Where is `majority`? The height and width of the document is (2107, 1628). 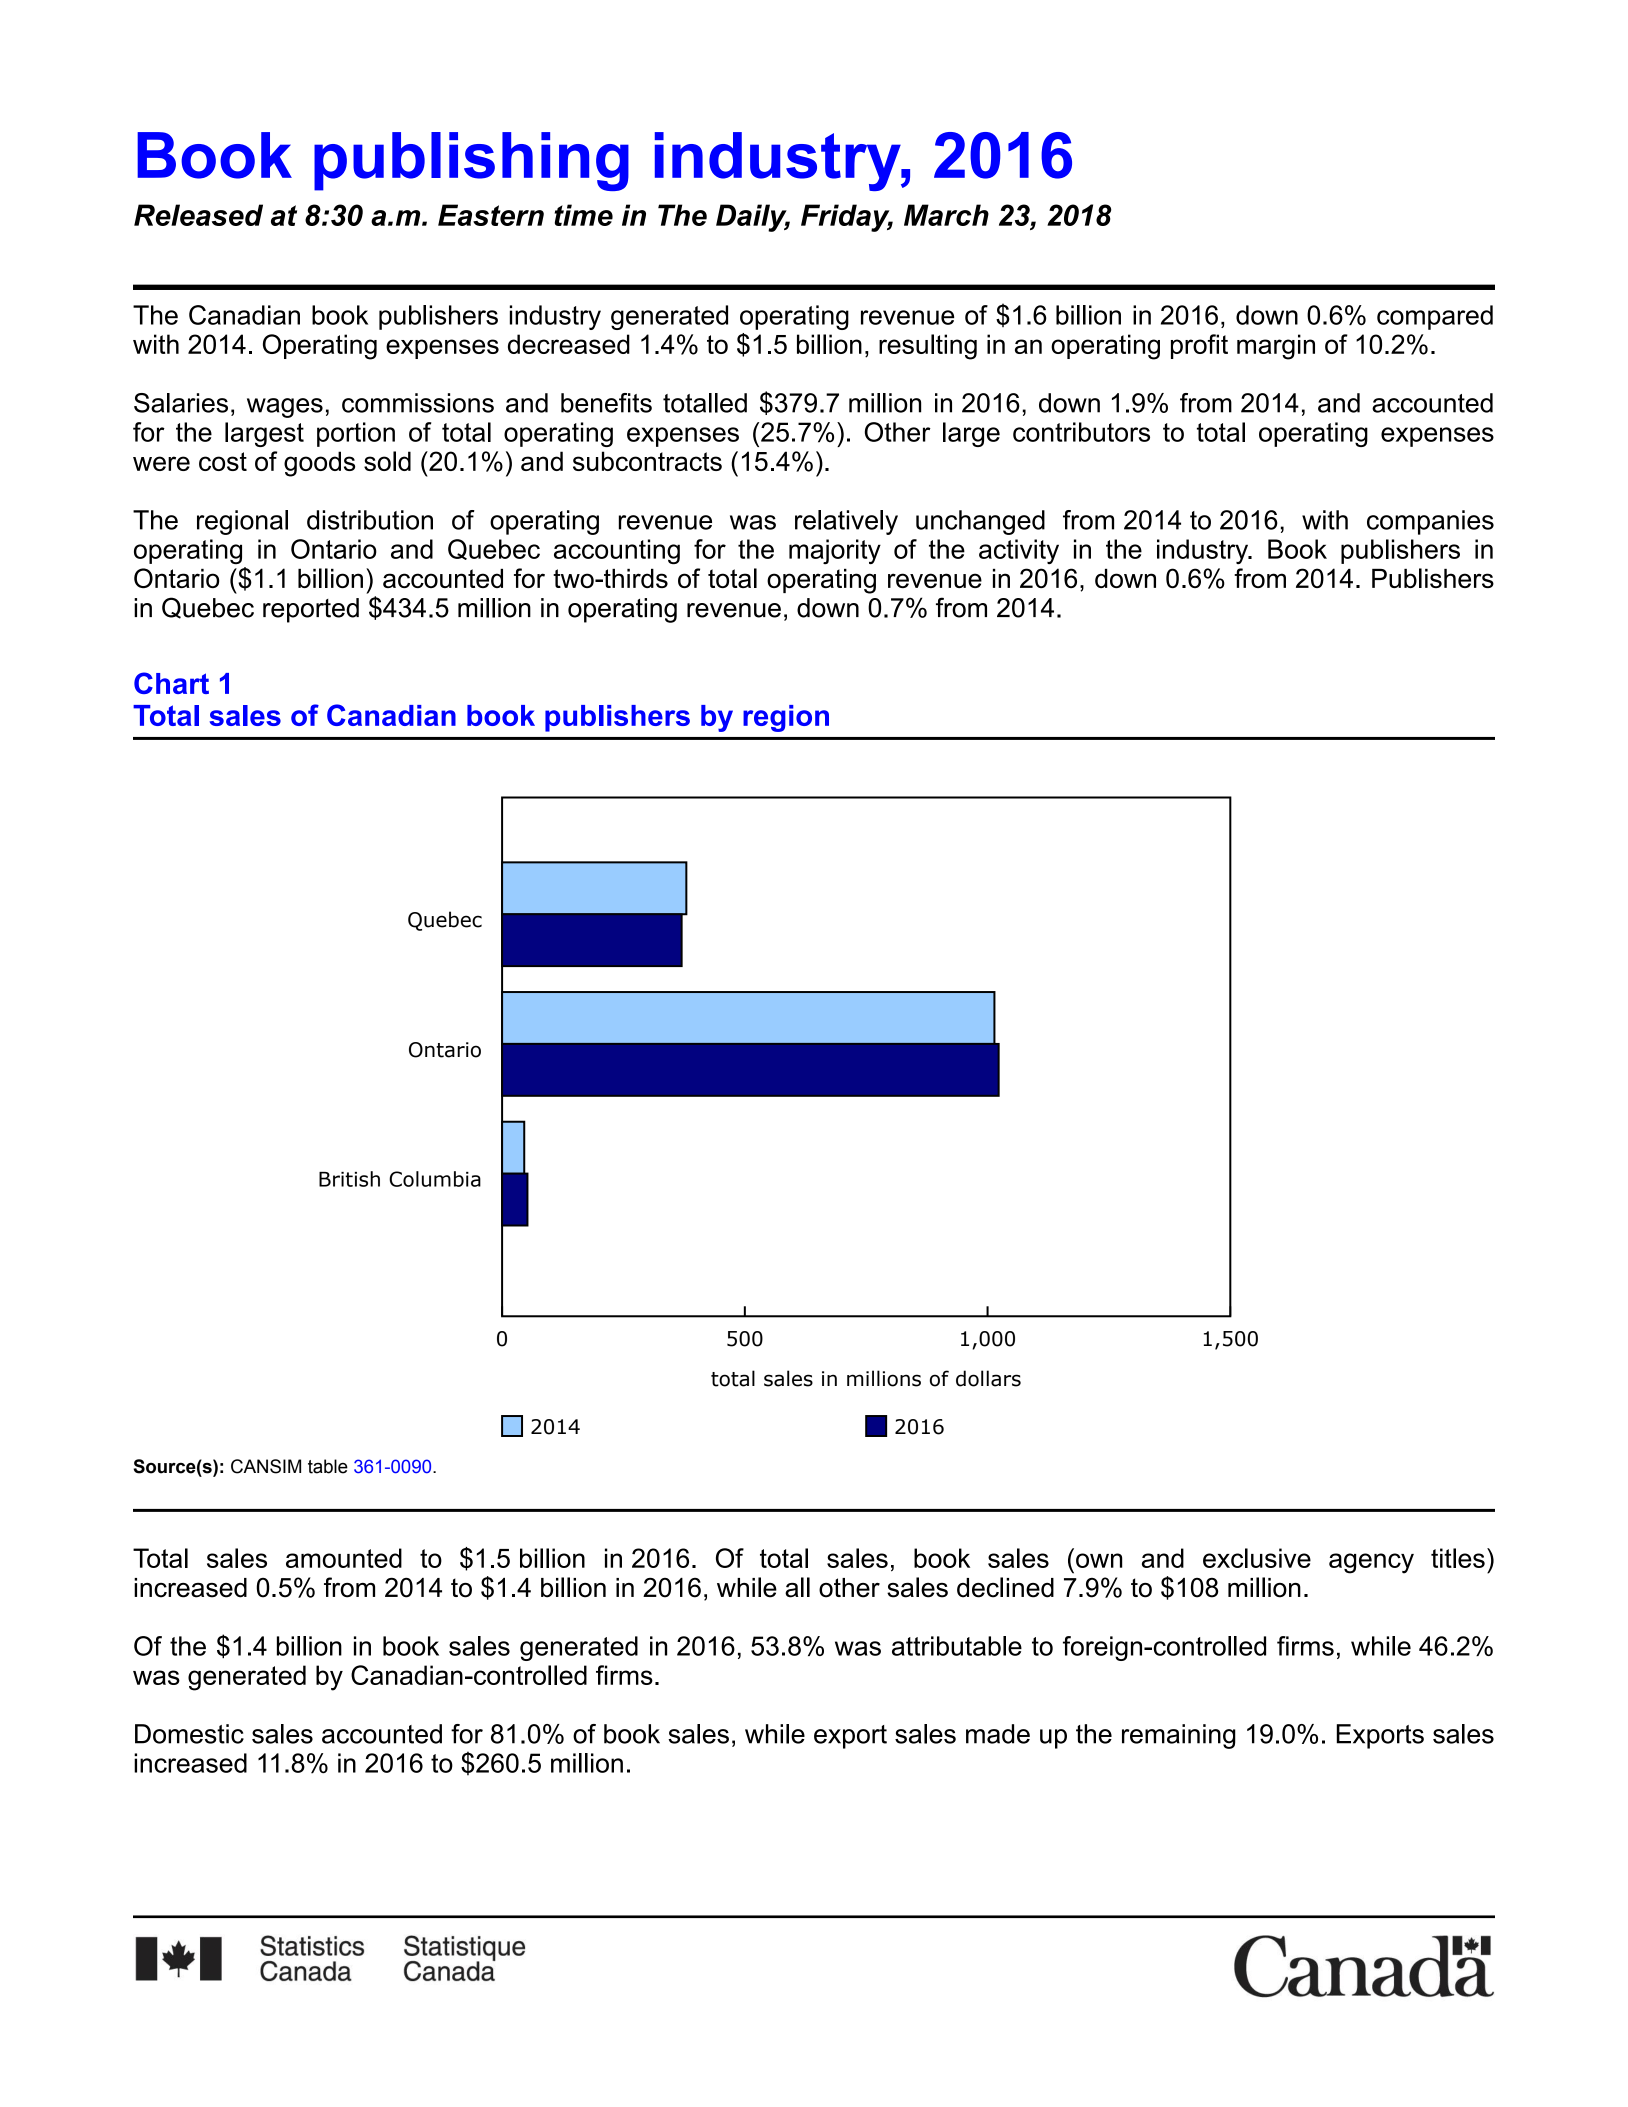 majority is located at coordinates (835, 551).
